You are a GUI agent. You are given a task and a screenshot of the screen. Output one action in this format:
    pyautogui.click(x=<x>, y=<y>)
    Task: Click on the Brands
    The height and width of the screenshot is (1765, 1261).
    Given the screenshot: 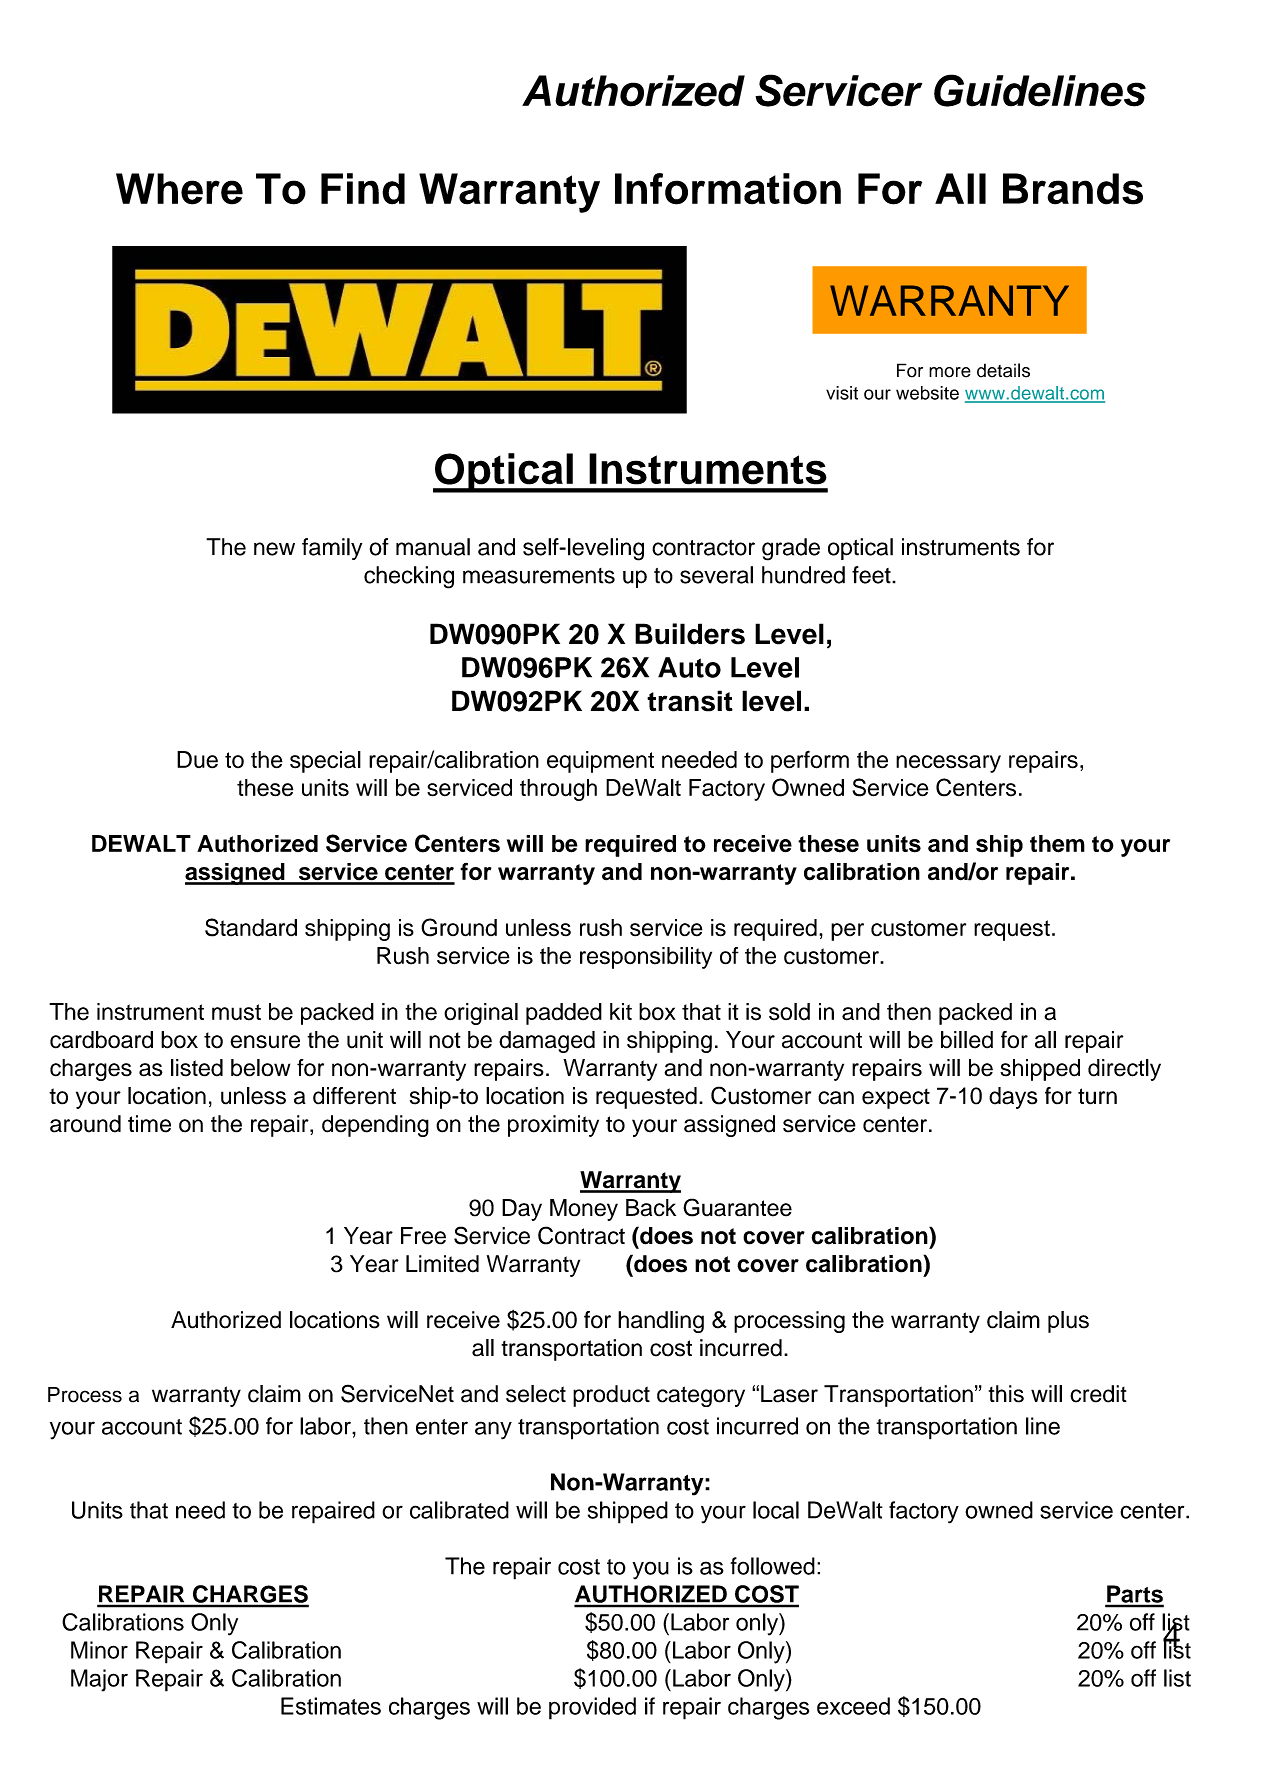 What is the action you would take?
    pyautogui.click(x=1073, y=189)
